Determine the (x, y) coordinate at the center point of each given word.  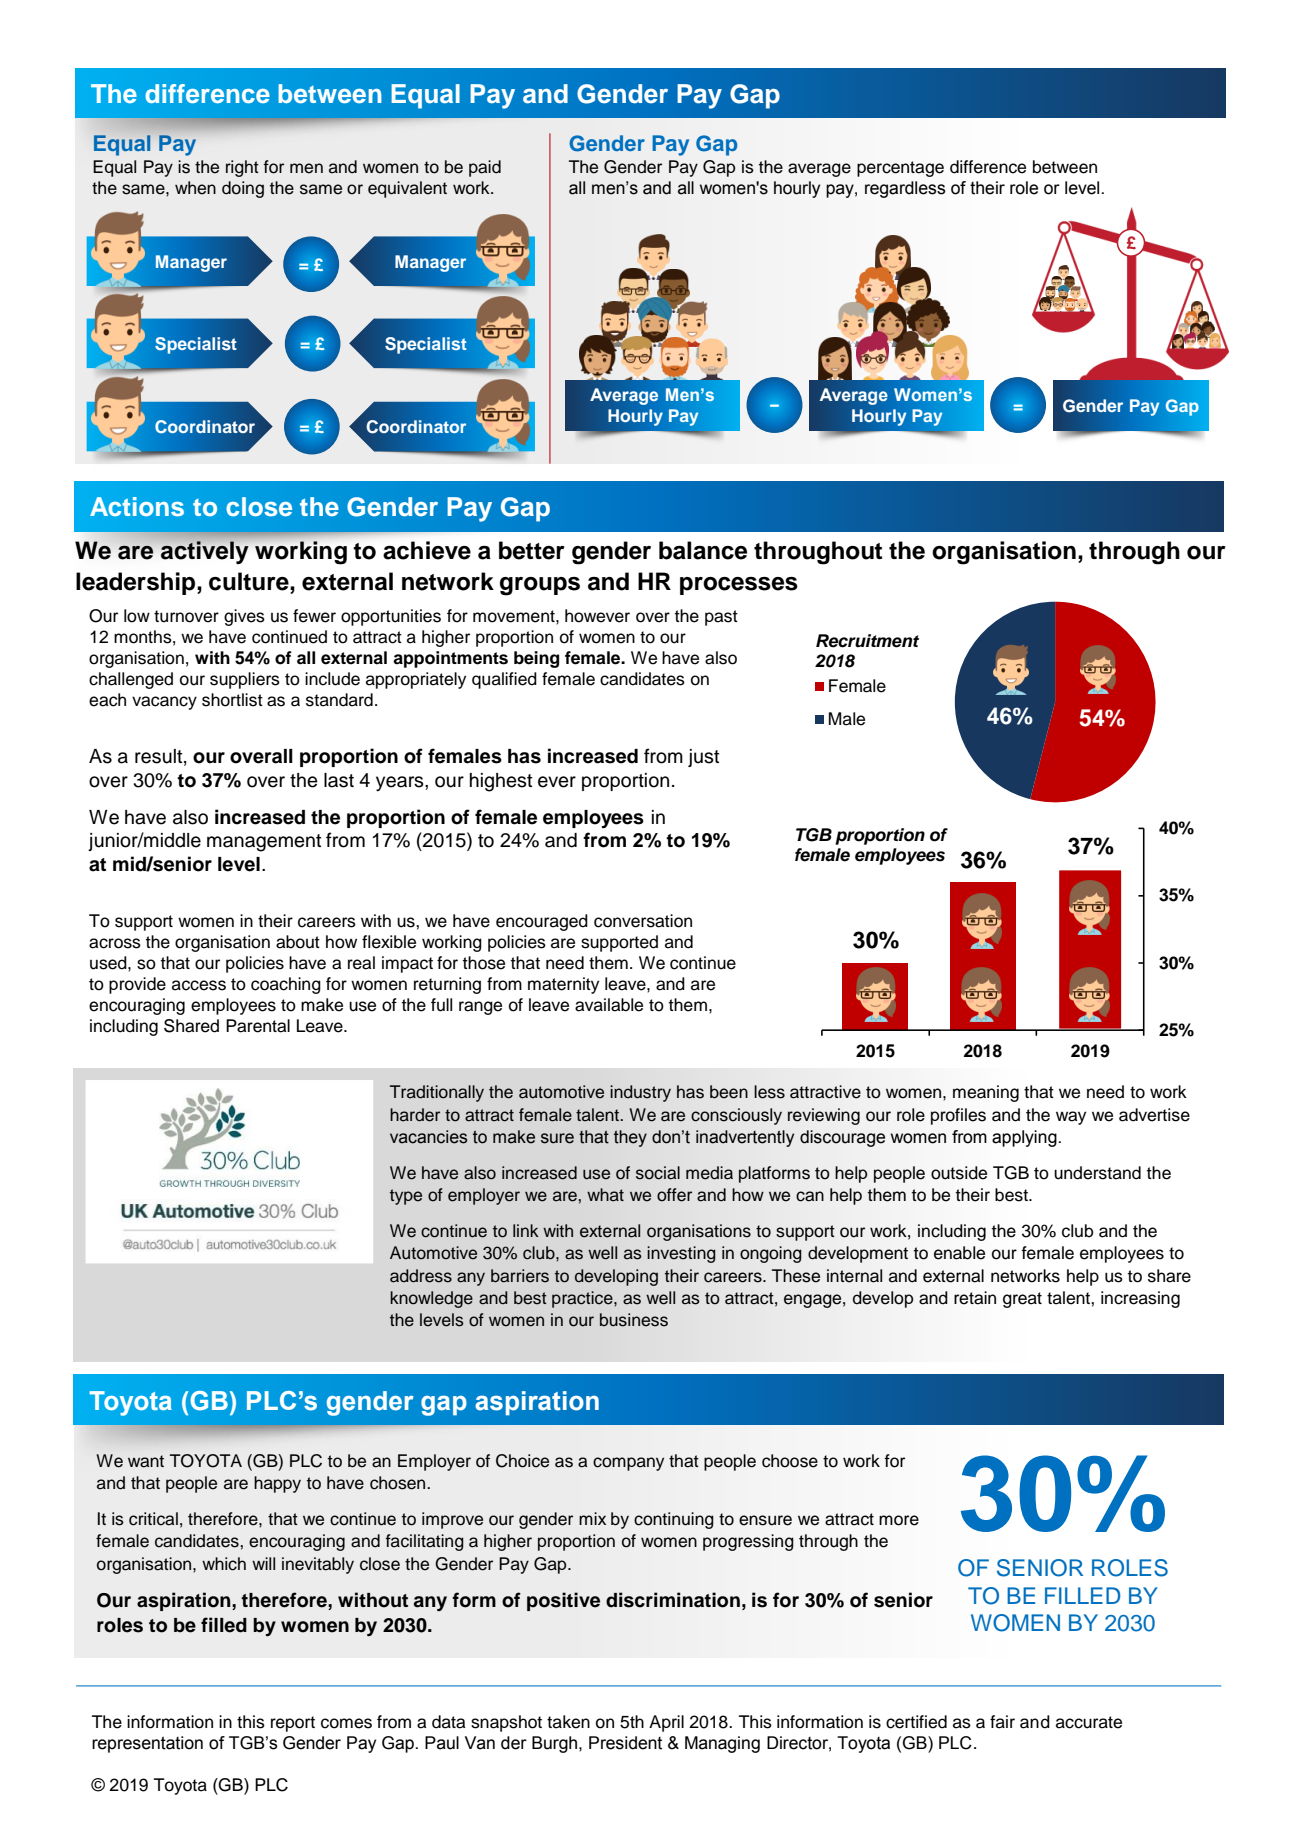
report (293, 1724)
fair (1002, 1722)
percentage (900, 169)
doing (243, 189)
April (666, 1723)
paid (485, 168)
